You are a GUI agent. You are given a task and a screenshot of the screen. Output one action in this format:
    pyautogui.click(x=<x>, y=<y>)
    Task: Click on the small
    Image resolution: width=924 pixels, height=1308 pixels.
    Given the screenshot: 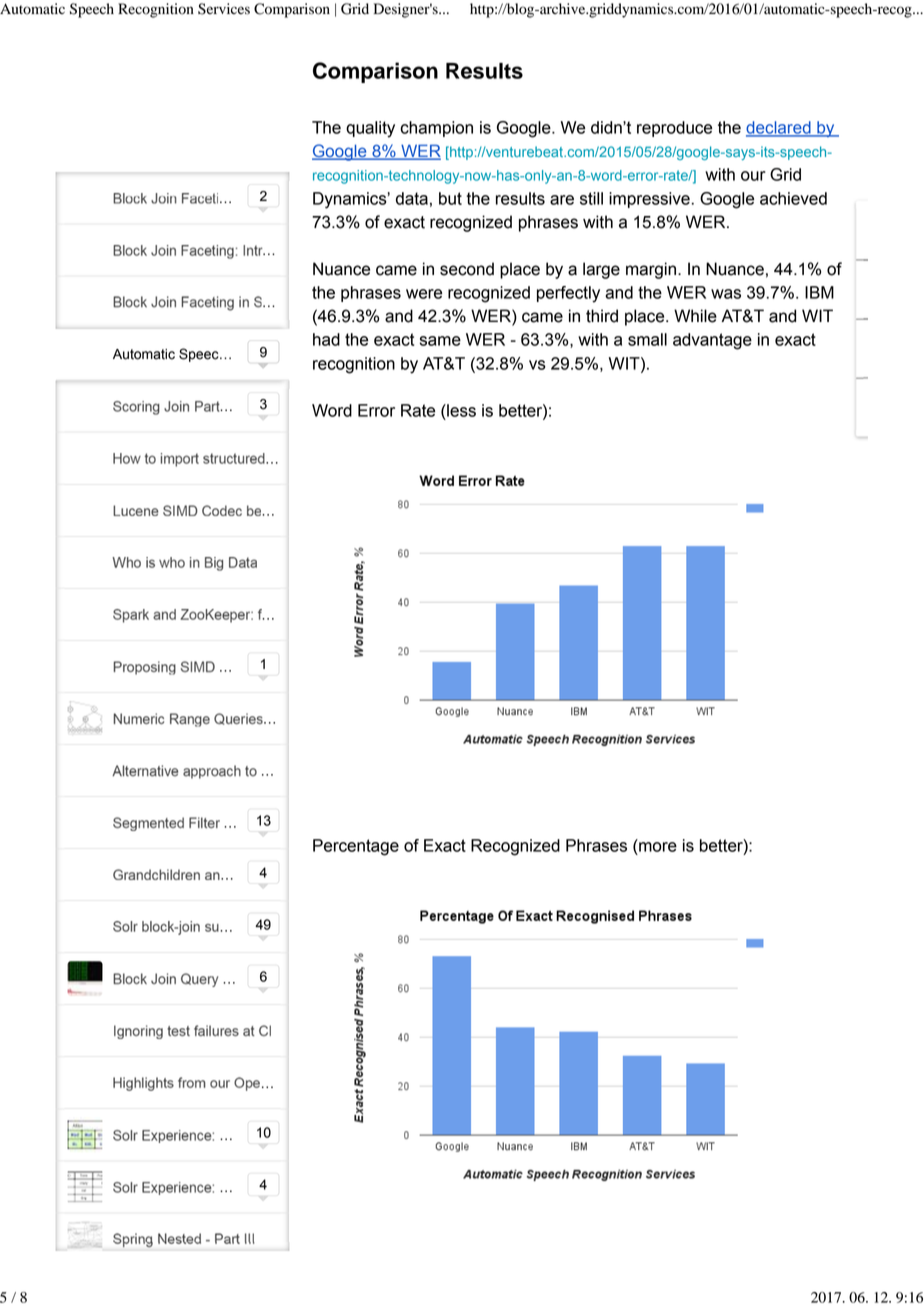 What is the action you would take?
    pyautogui.click(x=647, y=339)
